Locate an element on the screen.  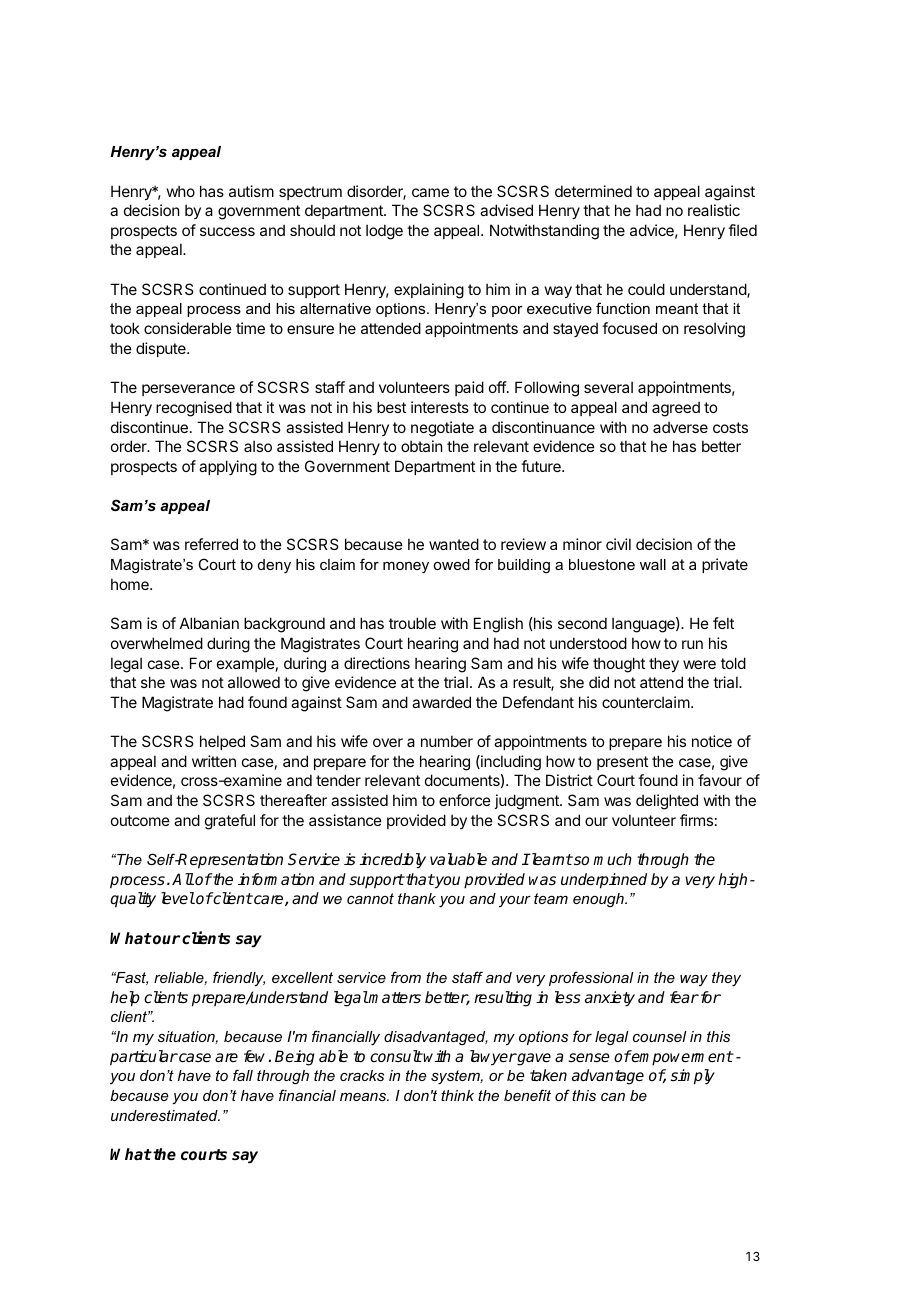
Albanian is located at coordinates (209, 623).
